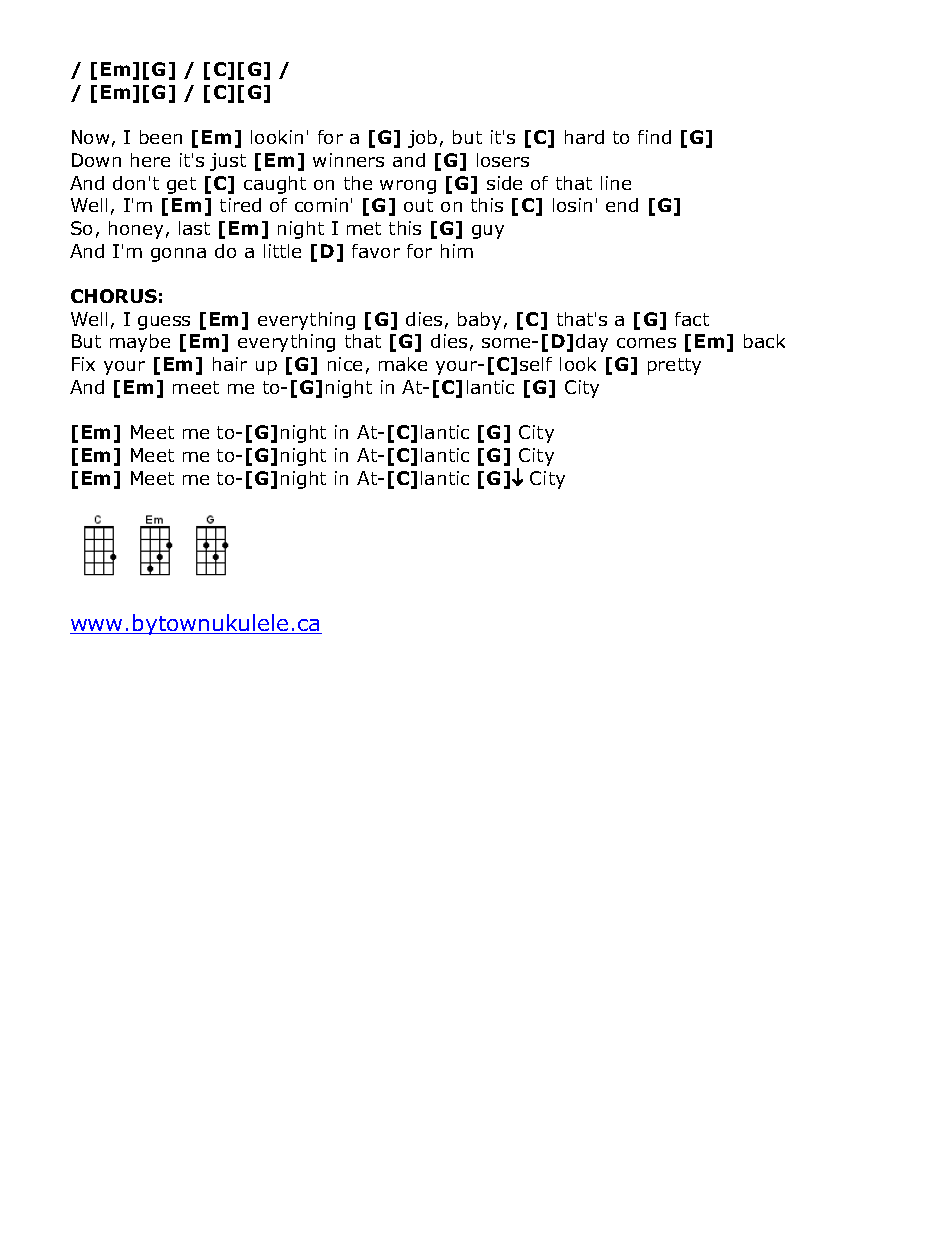  I want to click on find, so click(654, 137).
